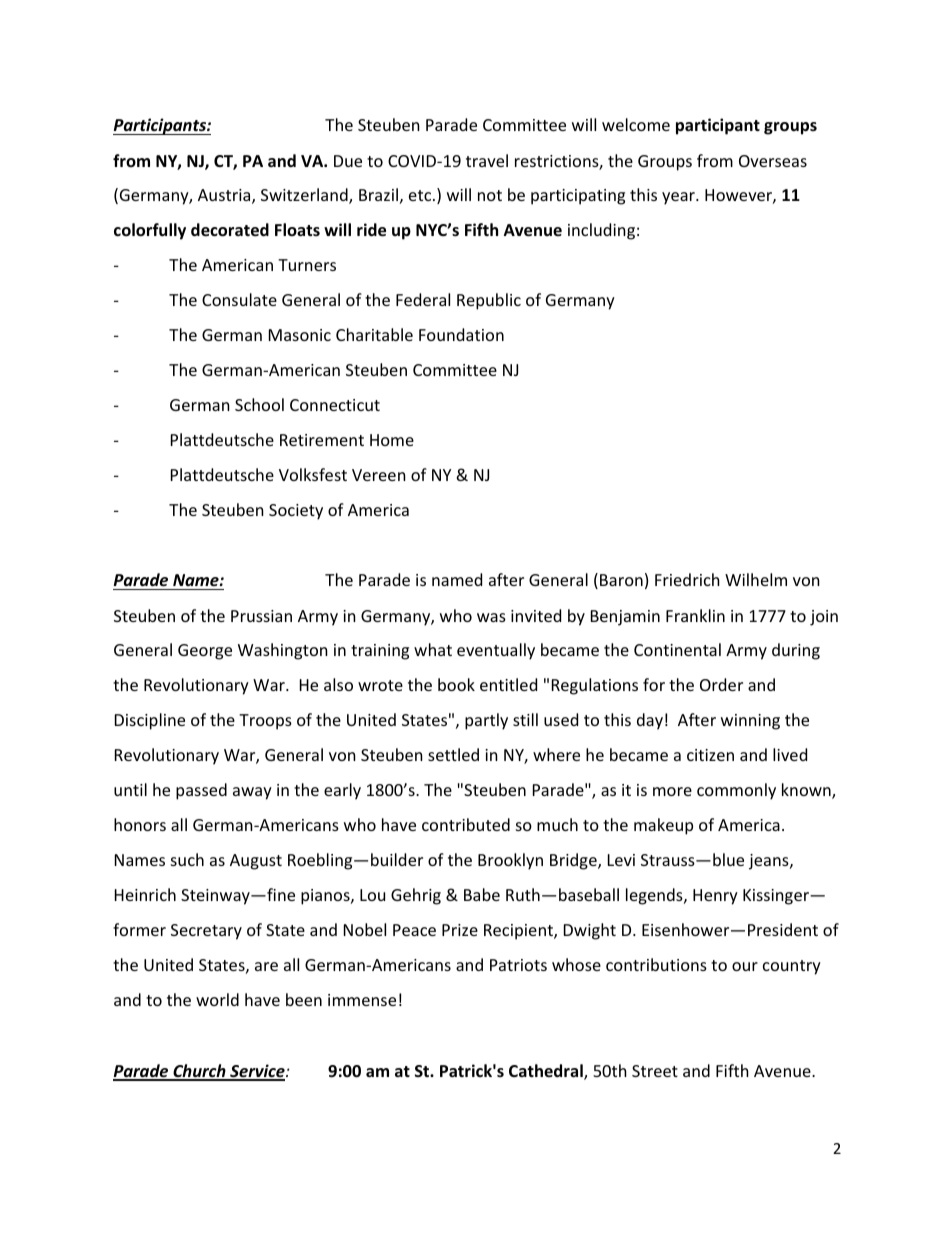  Describe the element at coordinates (756, 579) in the screenshot. I see `Wilhelm` at that location.
